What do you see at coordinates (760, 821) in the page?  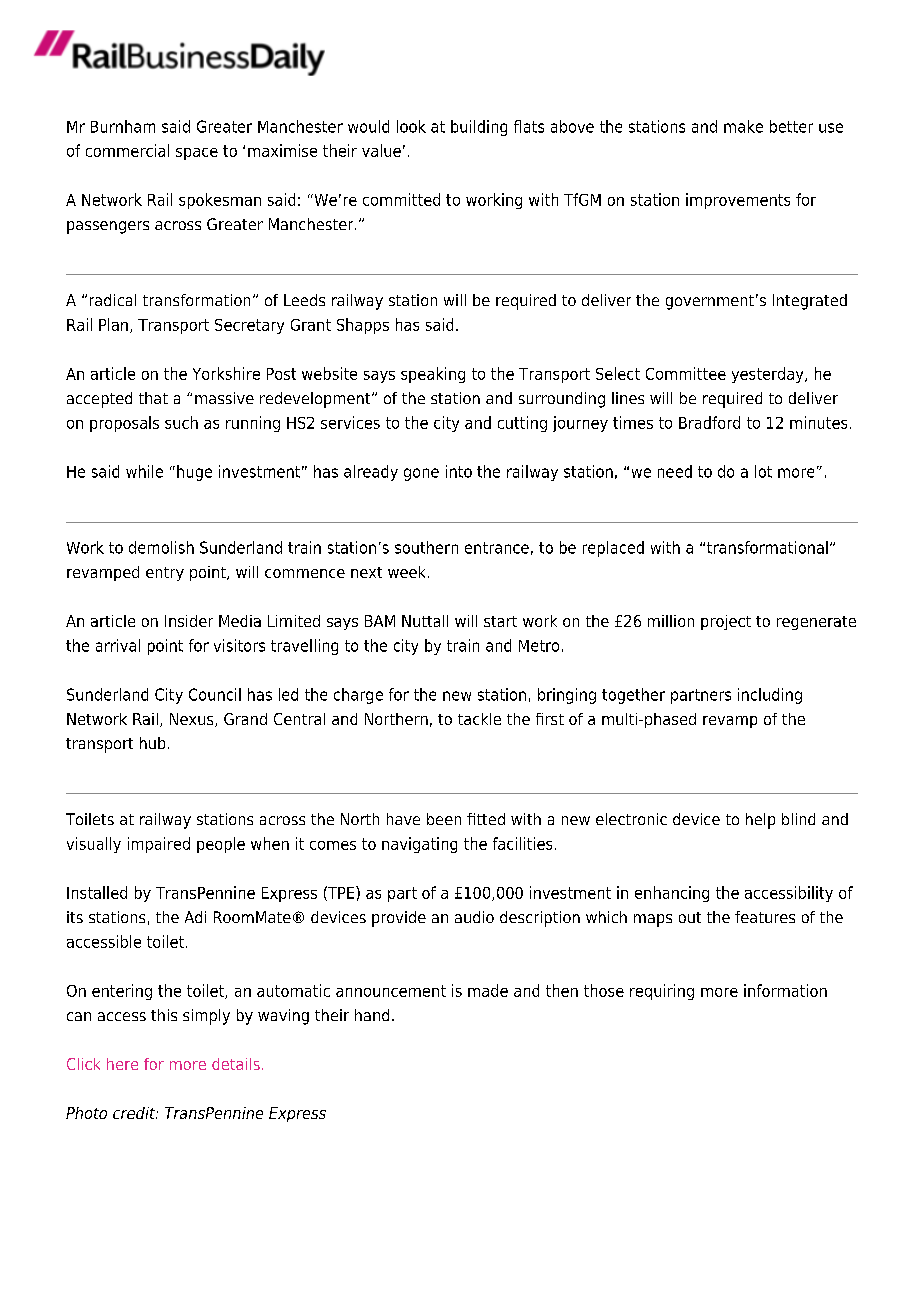 I see `help` at bounding box center [760, 821].
